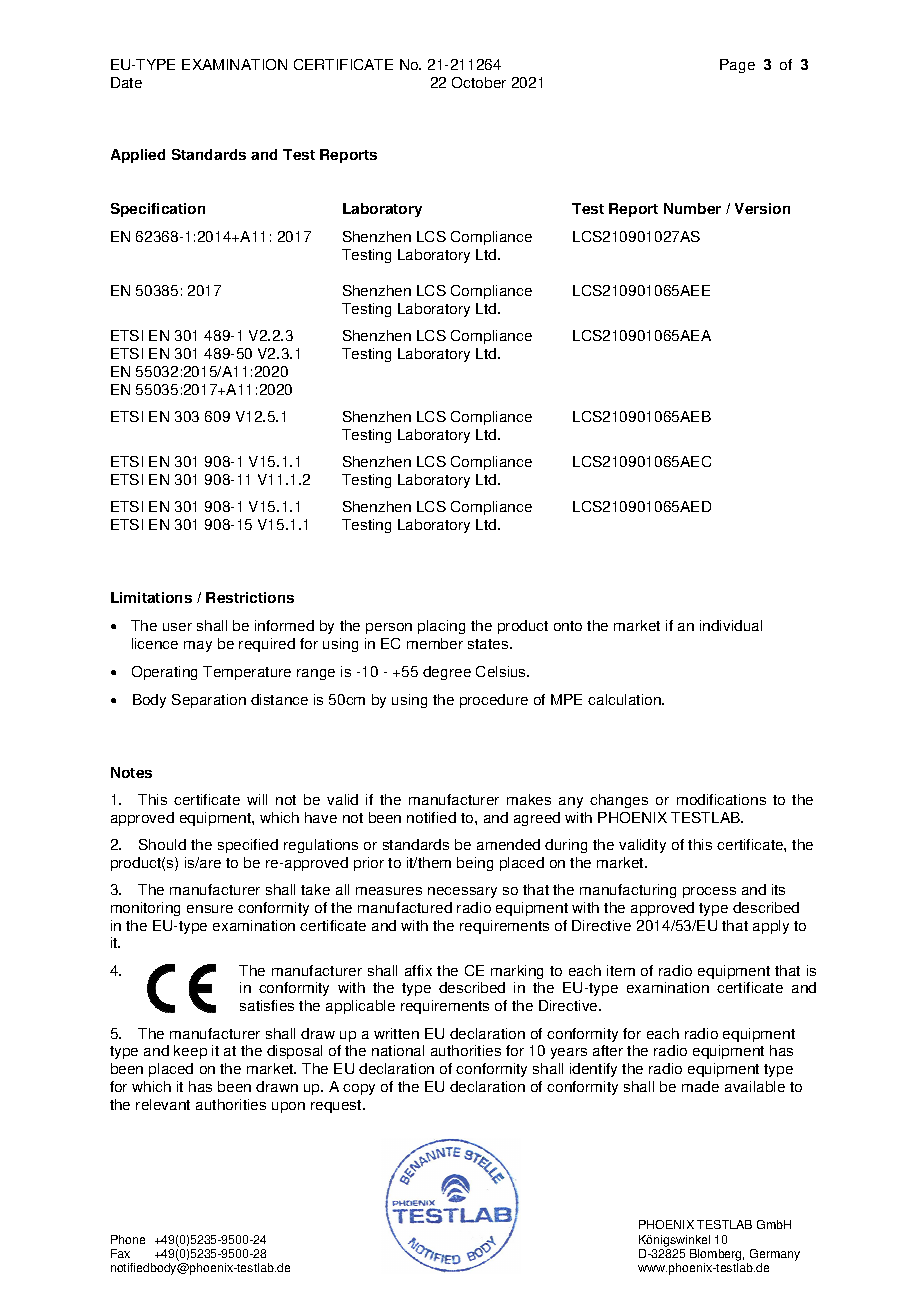  Describe the element at coordinates (479, 82) in the page. I see `October` at that location.
